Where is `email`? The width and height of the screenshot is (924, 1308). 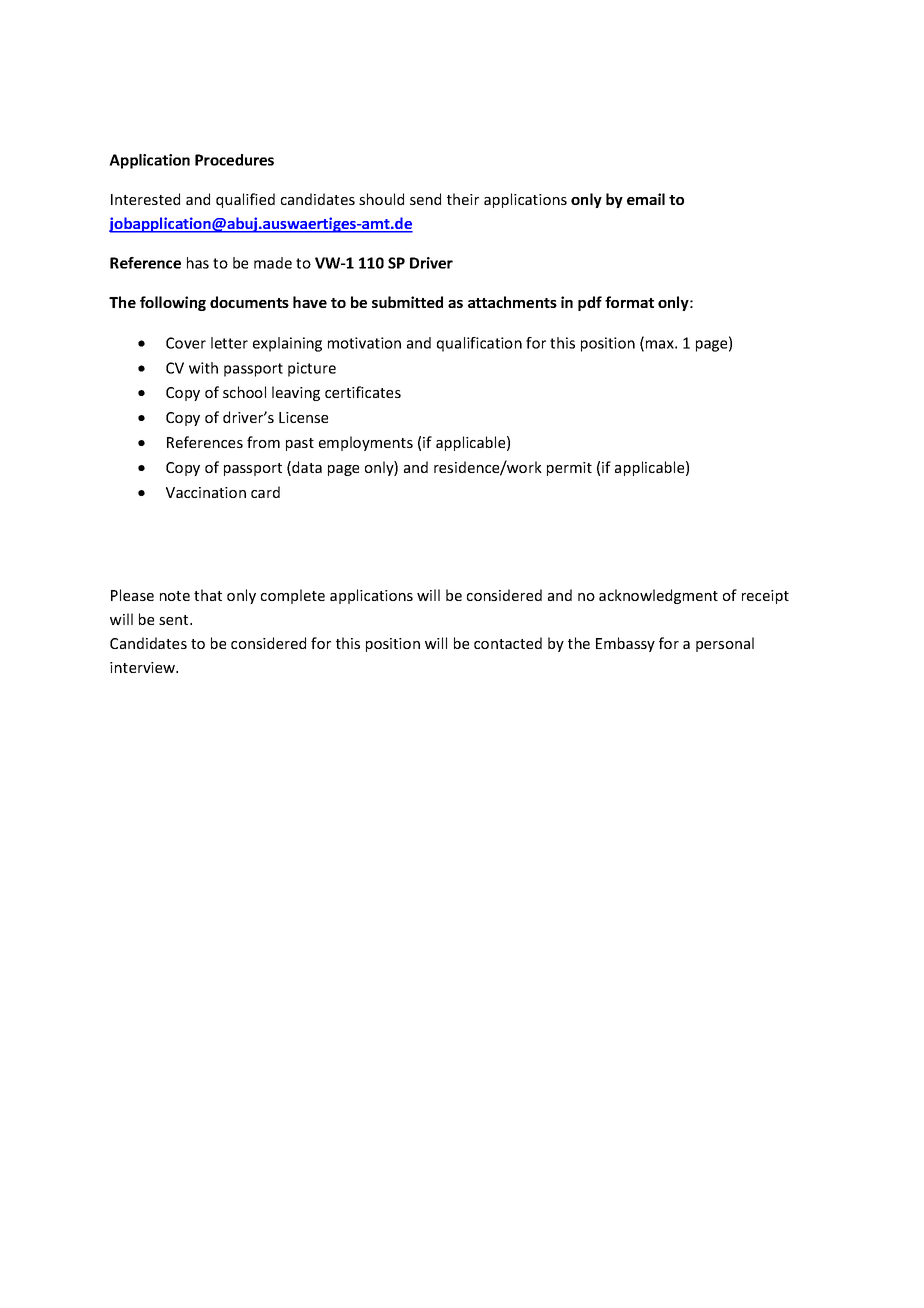
email is located at coordinates (646, 199).
